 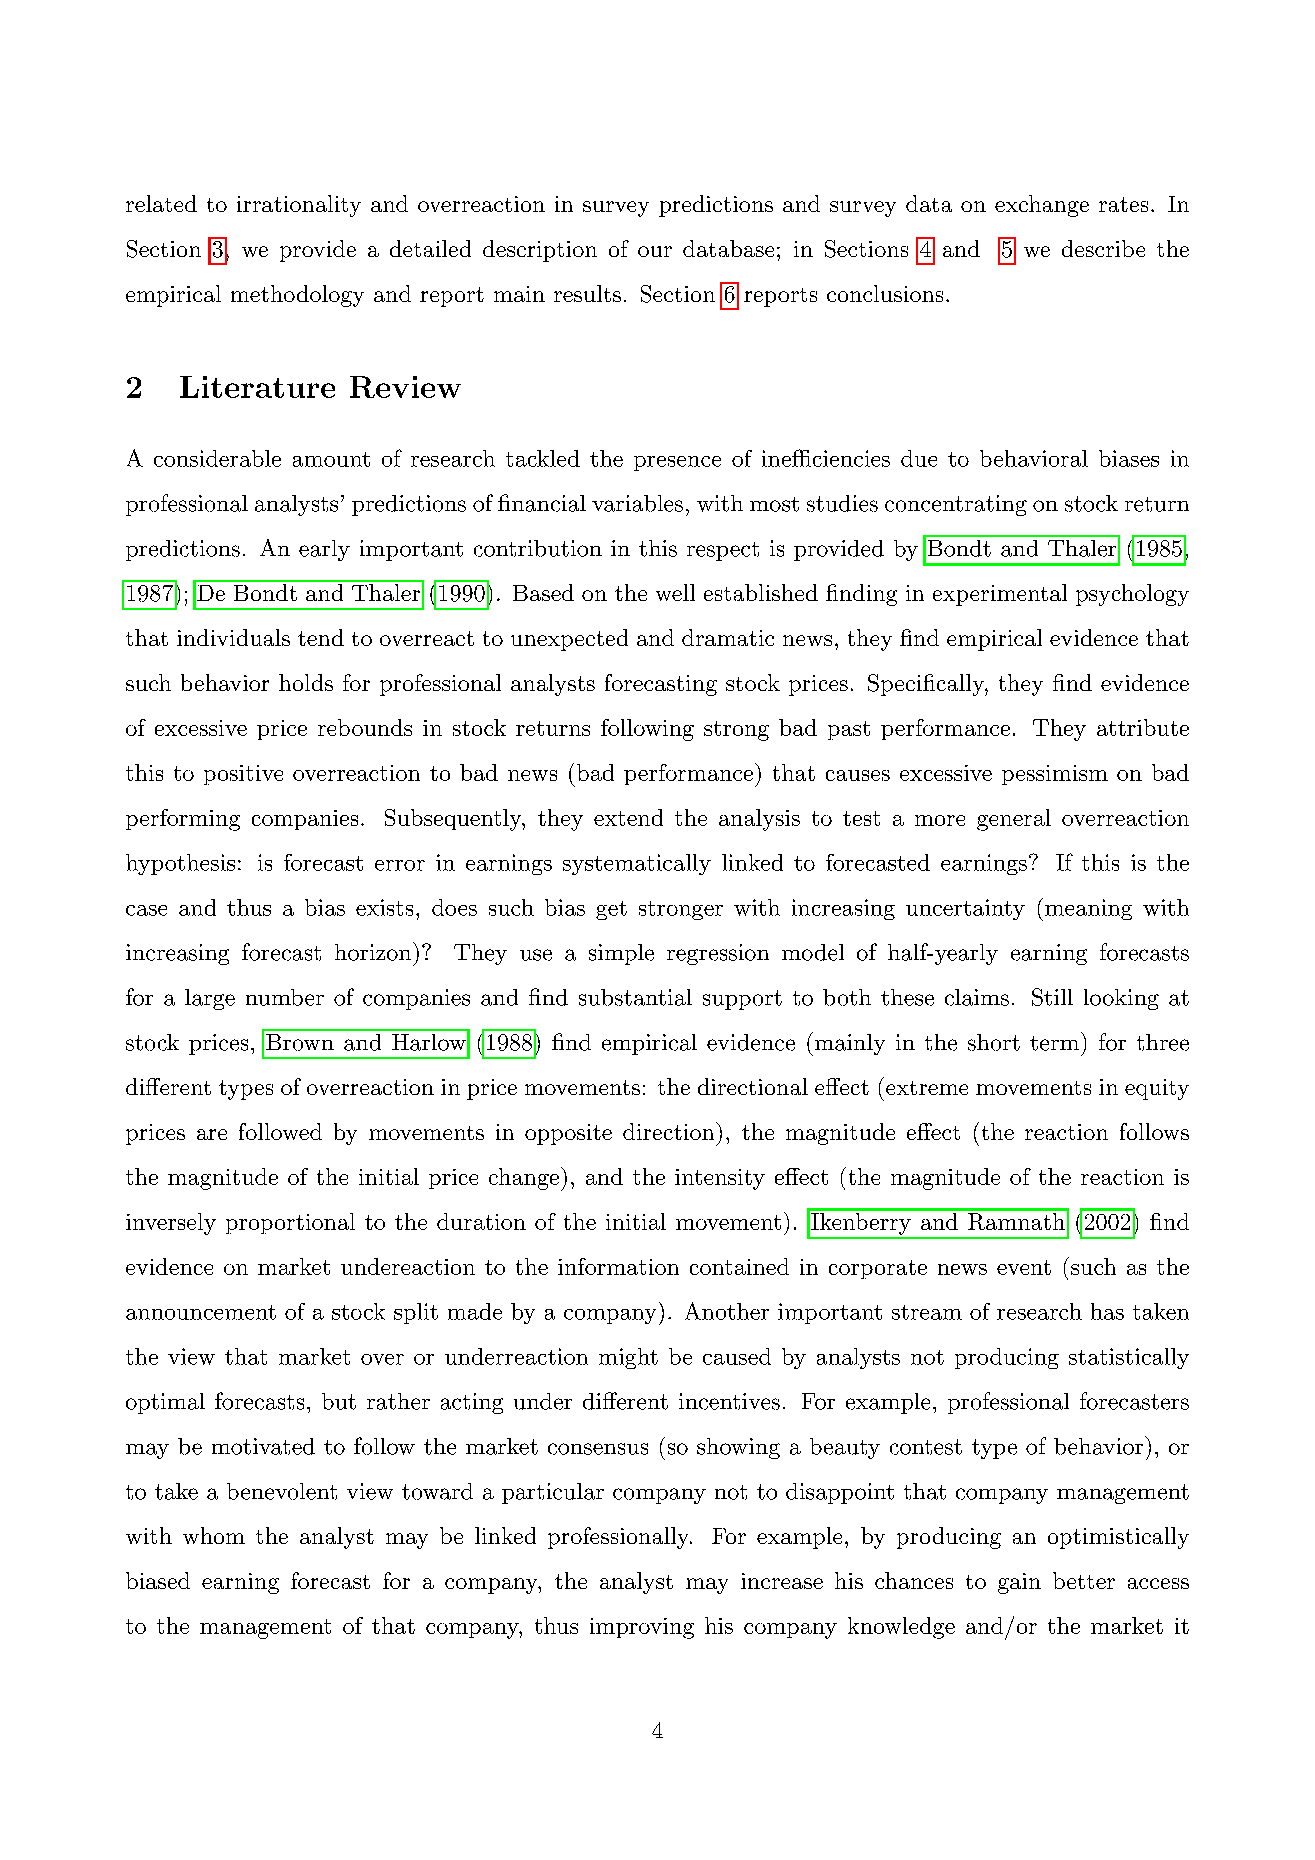 I want to click on dramatic, so click(x=728, y=637).
